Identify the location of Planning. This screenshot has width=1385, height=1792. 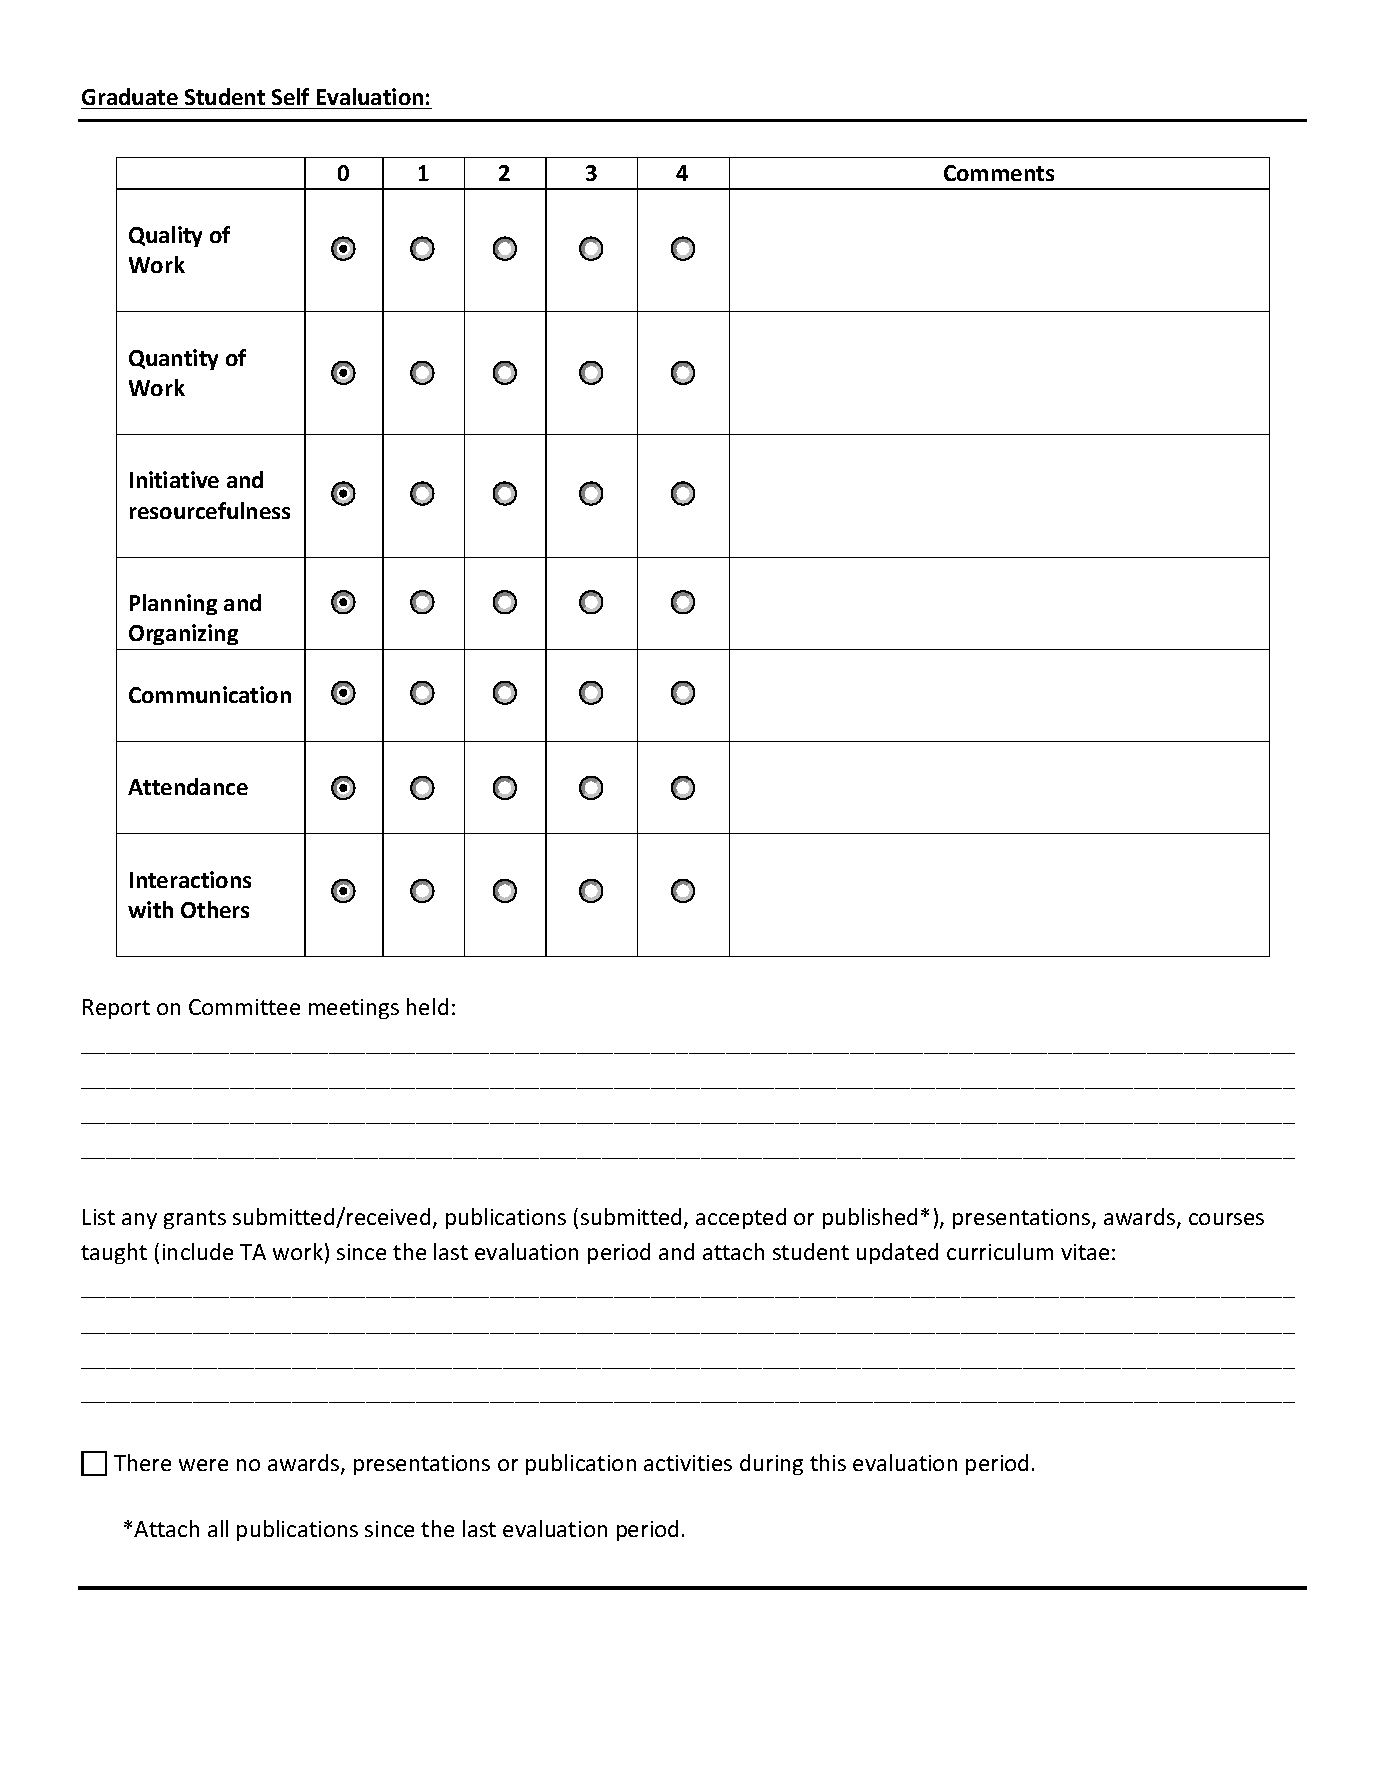
(173, 604).
